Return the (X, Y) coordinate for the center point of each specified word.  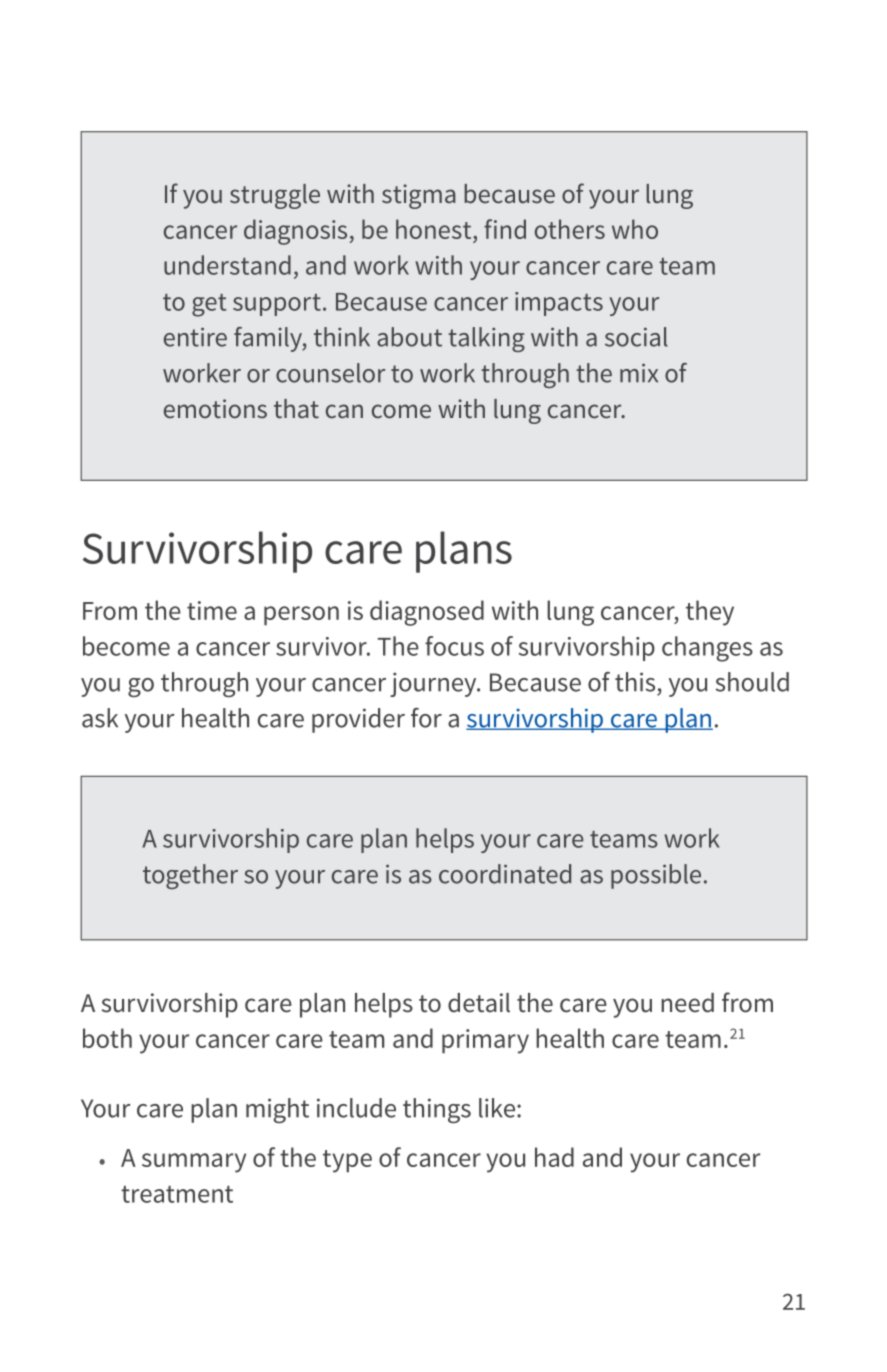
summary (194, 1163)
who (635, 229)
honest (435, 229)
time (212, 610)
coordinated (505, 874)
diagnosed (427, 613)
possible (656, 876)
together (190, 876)
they (710, 613)
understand (227, 265)
